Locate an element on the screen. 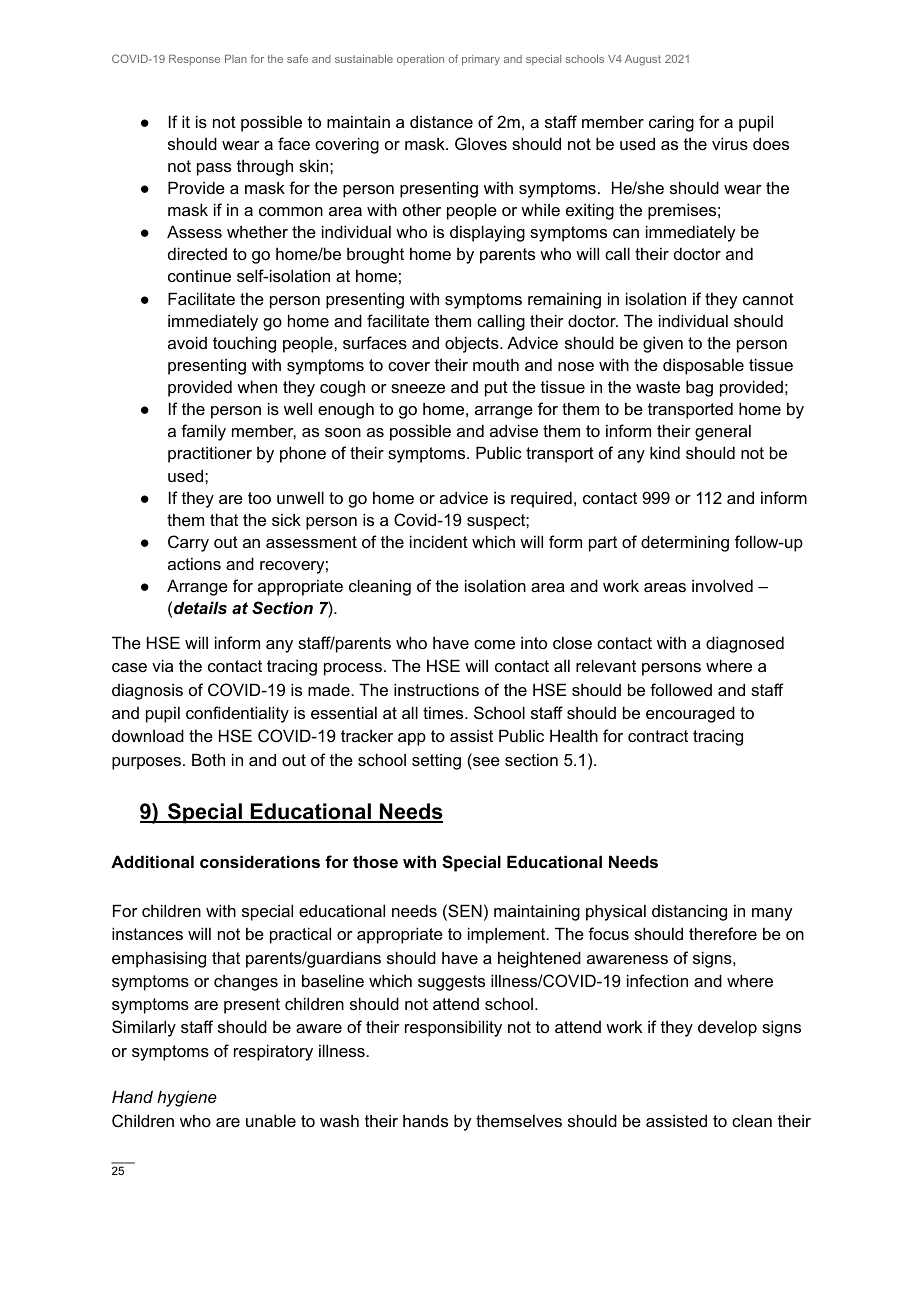 The image size is (924, 1307). hygiene is located at coordinates (187, 1098).
